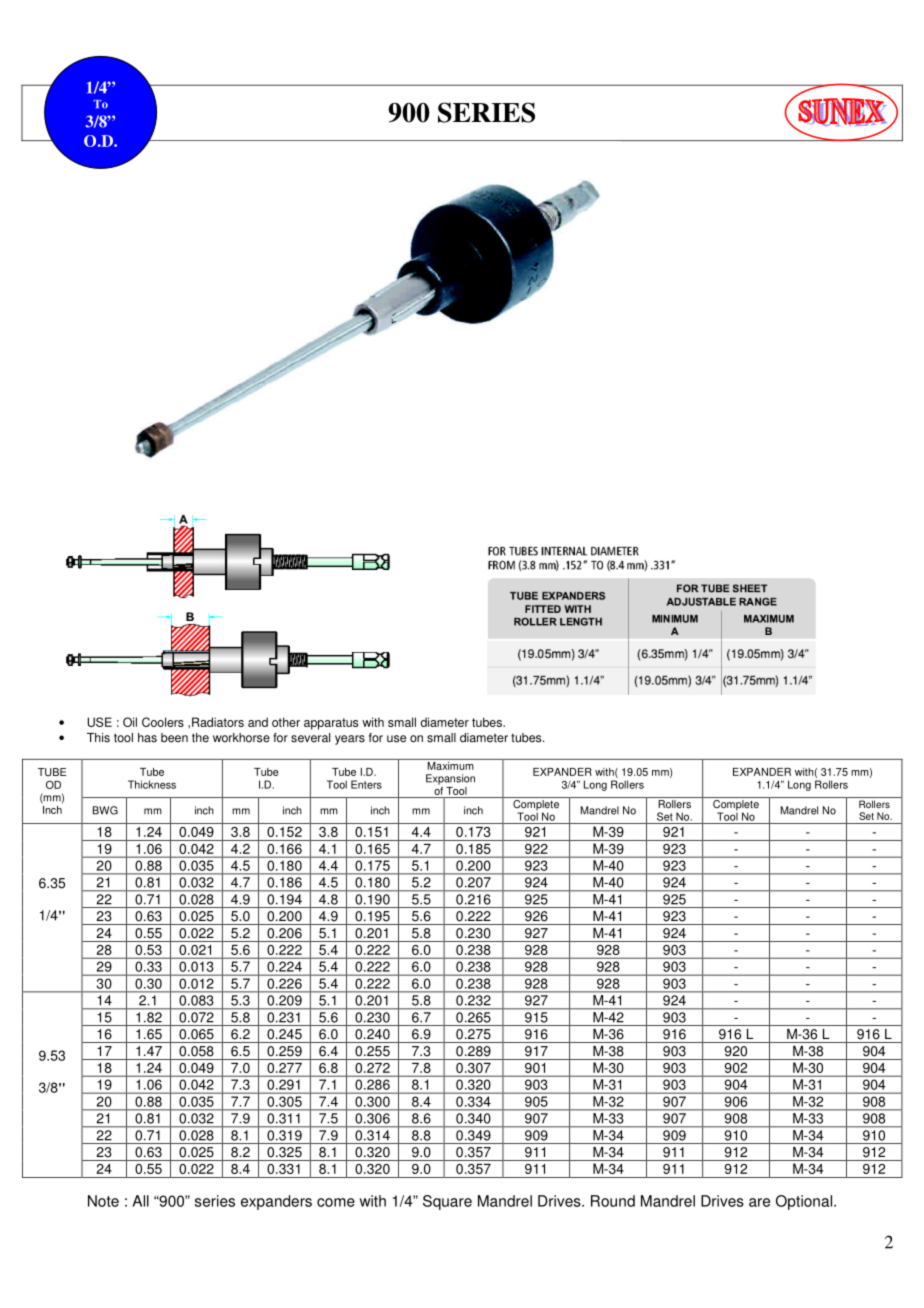 The width and height of the document is (924, 1308). Describe the element at coordinates (450, 779) in the document. I see `Expansion` at that location.
